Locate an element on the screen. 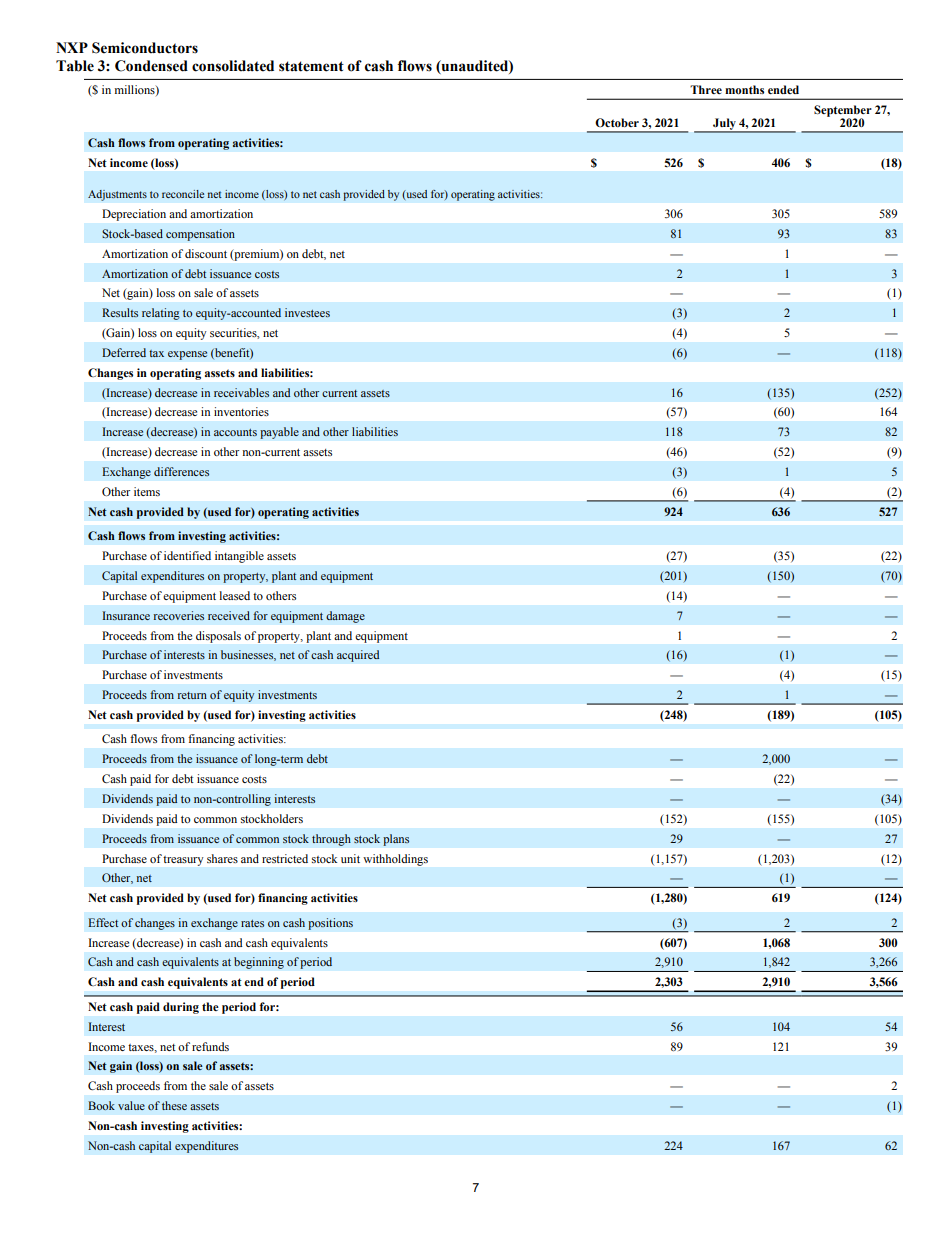 This screenshot has width=952, height=1233. relating is located at coordinates (161, 314).
